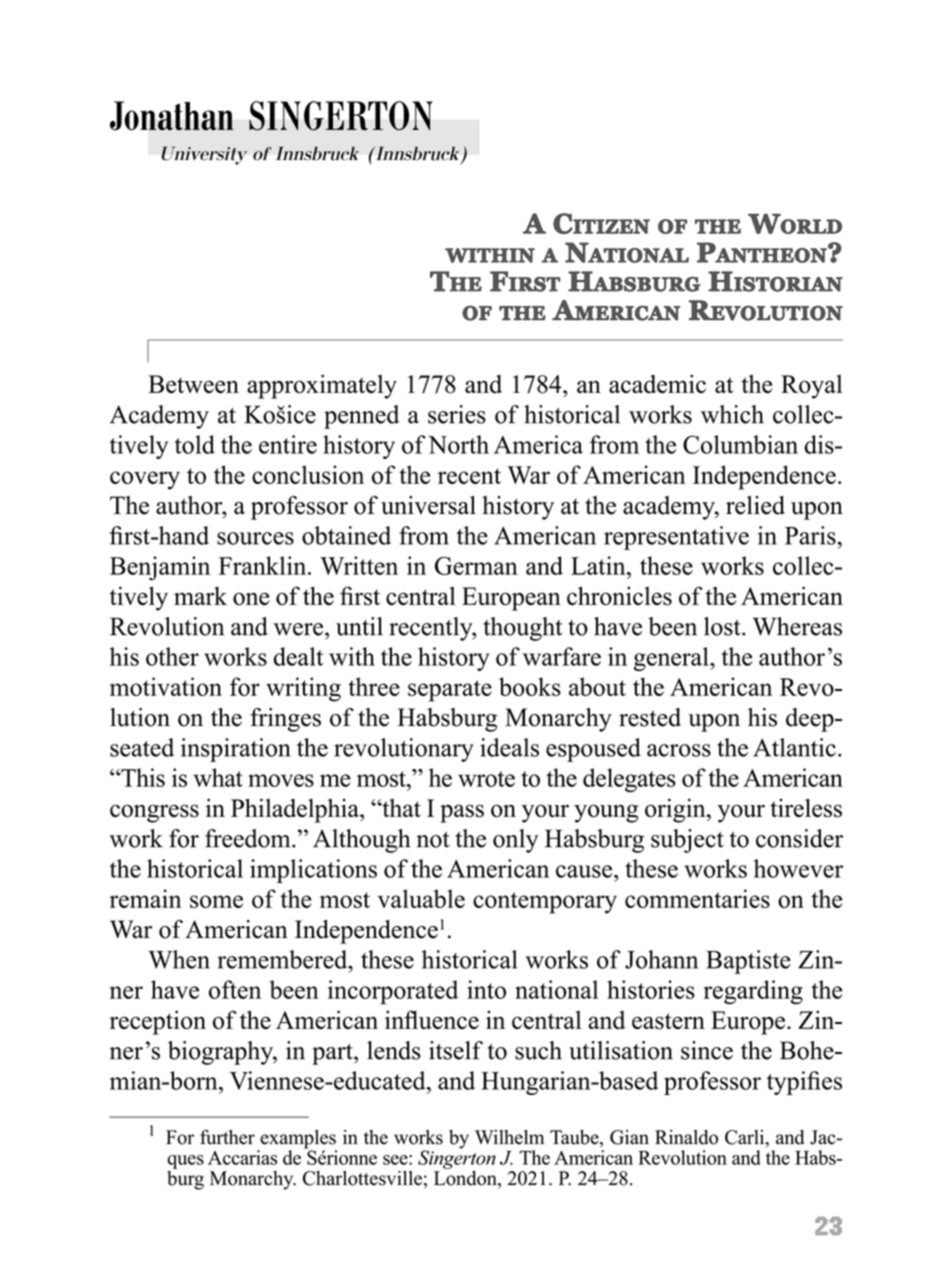 The image size is (933, 1288). I want to click on further, so click(227, 1137).
